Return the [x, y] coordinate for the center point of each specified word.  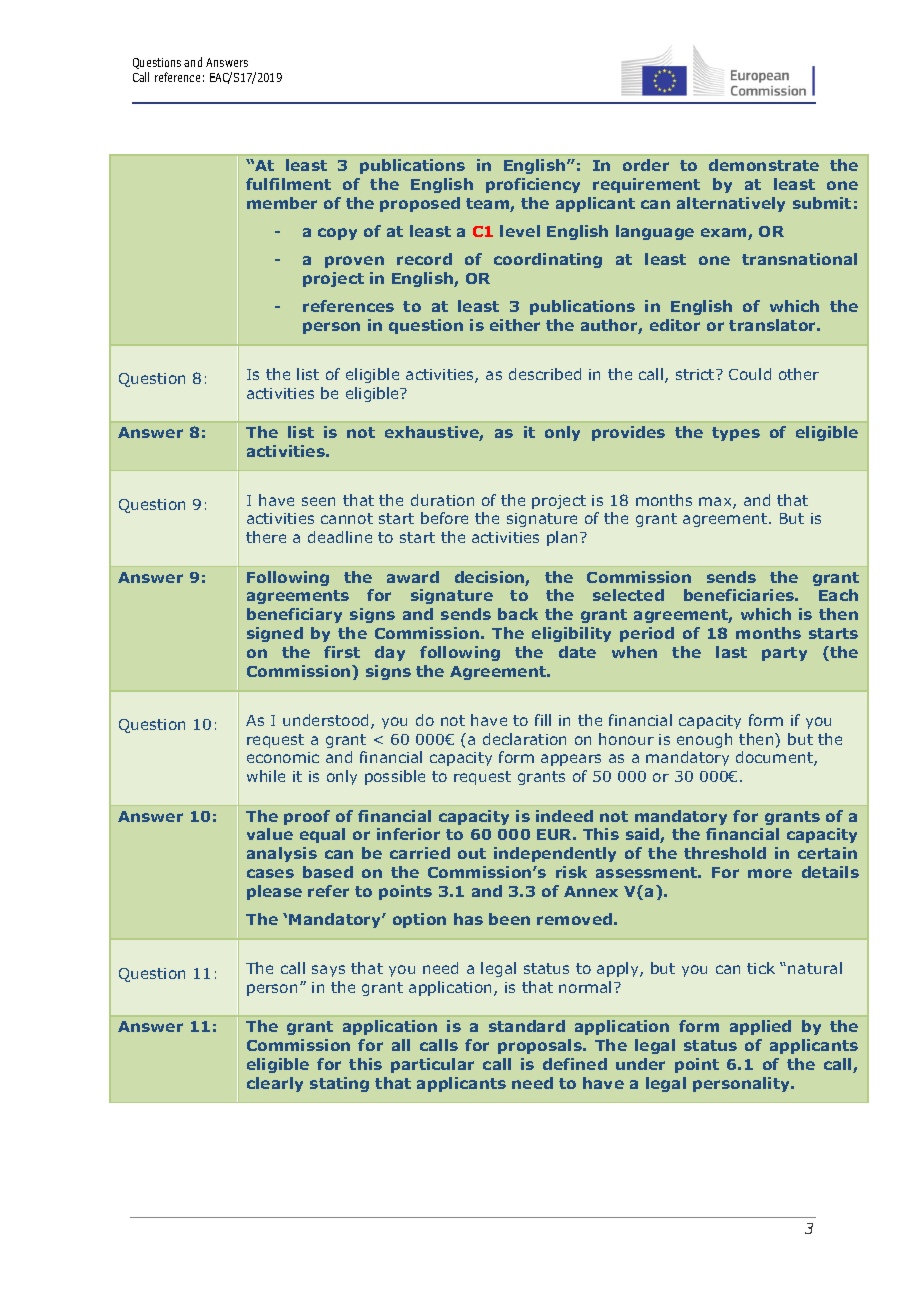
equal [322, 835]
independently [555, 854]
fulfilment [288, 184]
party [784, 654]
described [545, 374]
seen [318, 501]
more [770, 873]
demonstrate [764, 165]
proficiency [533, 185]
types [736, 434]
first [342, 652]
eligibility [571, 634]
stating [339, 1084]
